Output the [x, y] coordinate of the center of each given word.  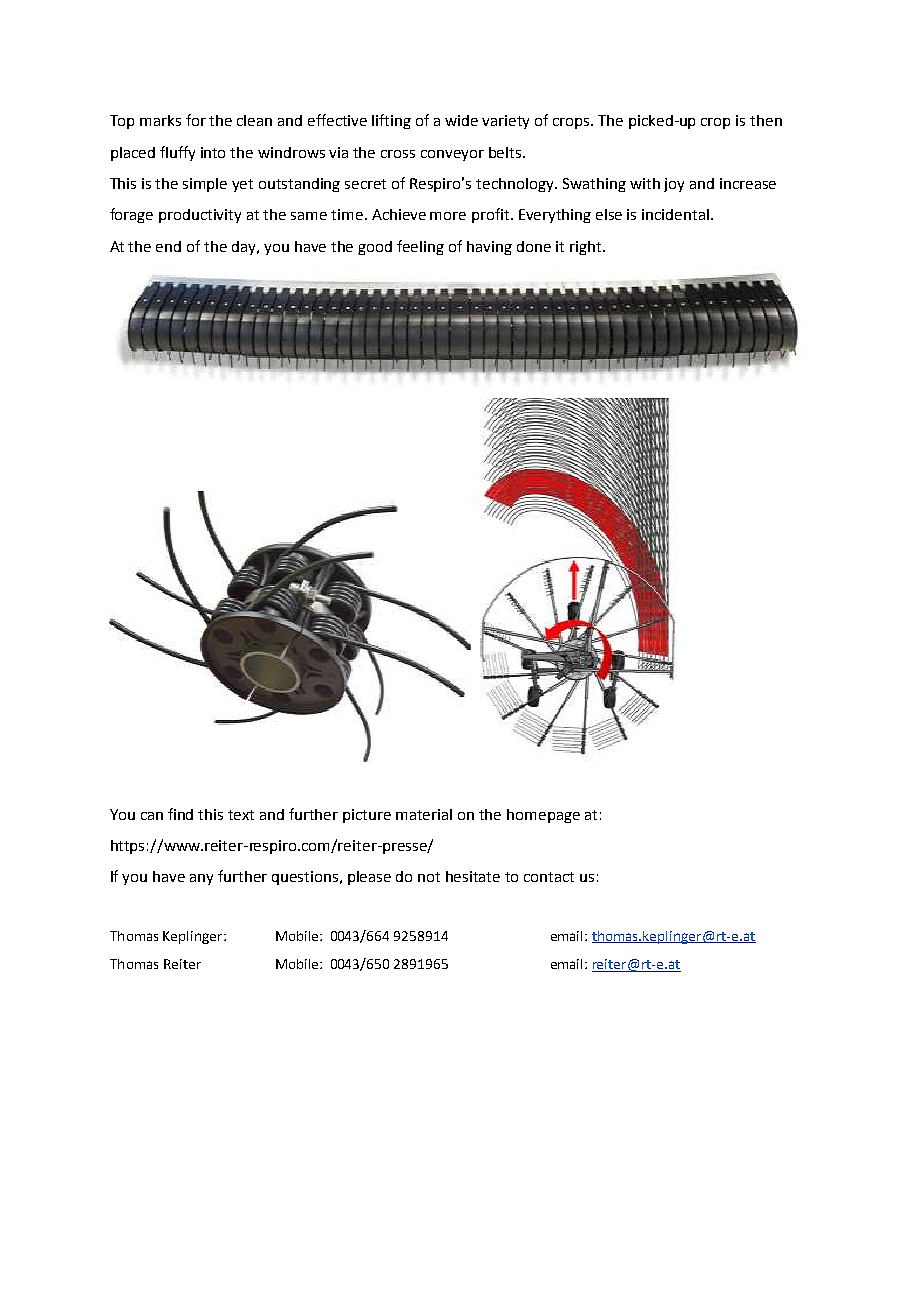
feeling [420, 247]
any [201, 879]
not [429, 877]
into [213, 152]
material [424, 814]
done [534, 246]
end [168, 246]
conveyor [452, 155]
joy [674, 185]
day [245, 248]
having [489, 248]
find [180, 814]
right [587, 248]
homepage [543, 816]
